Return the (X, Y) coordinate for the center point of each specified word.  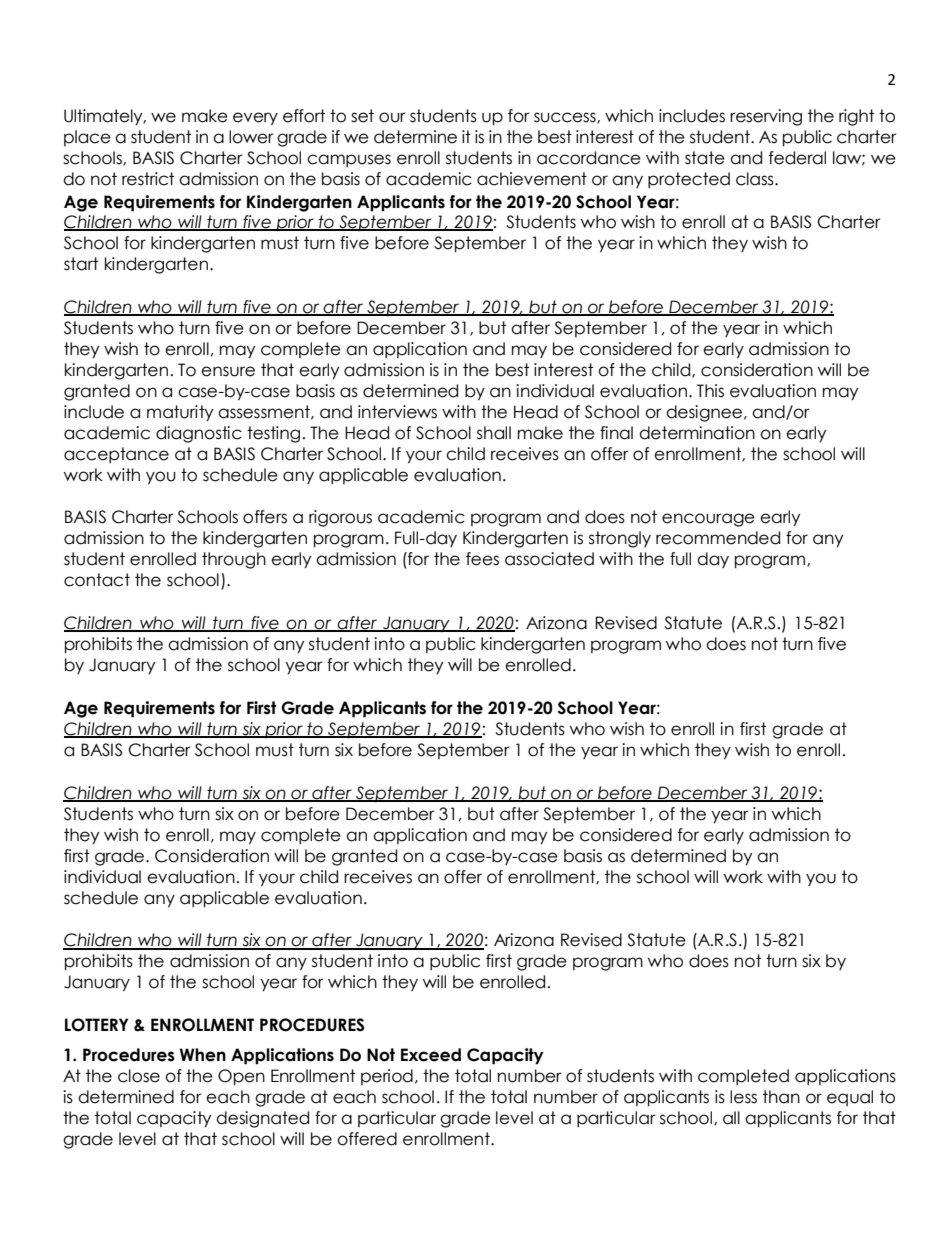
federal (797, 158)
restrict (148, 179)
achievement (532, 179)
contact (97, 580)
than (781, 1097)
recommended (718, 538)
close (139, 1076)
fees (482, 559)
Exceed (431, 1055)
